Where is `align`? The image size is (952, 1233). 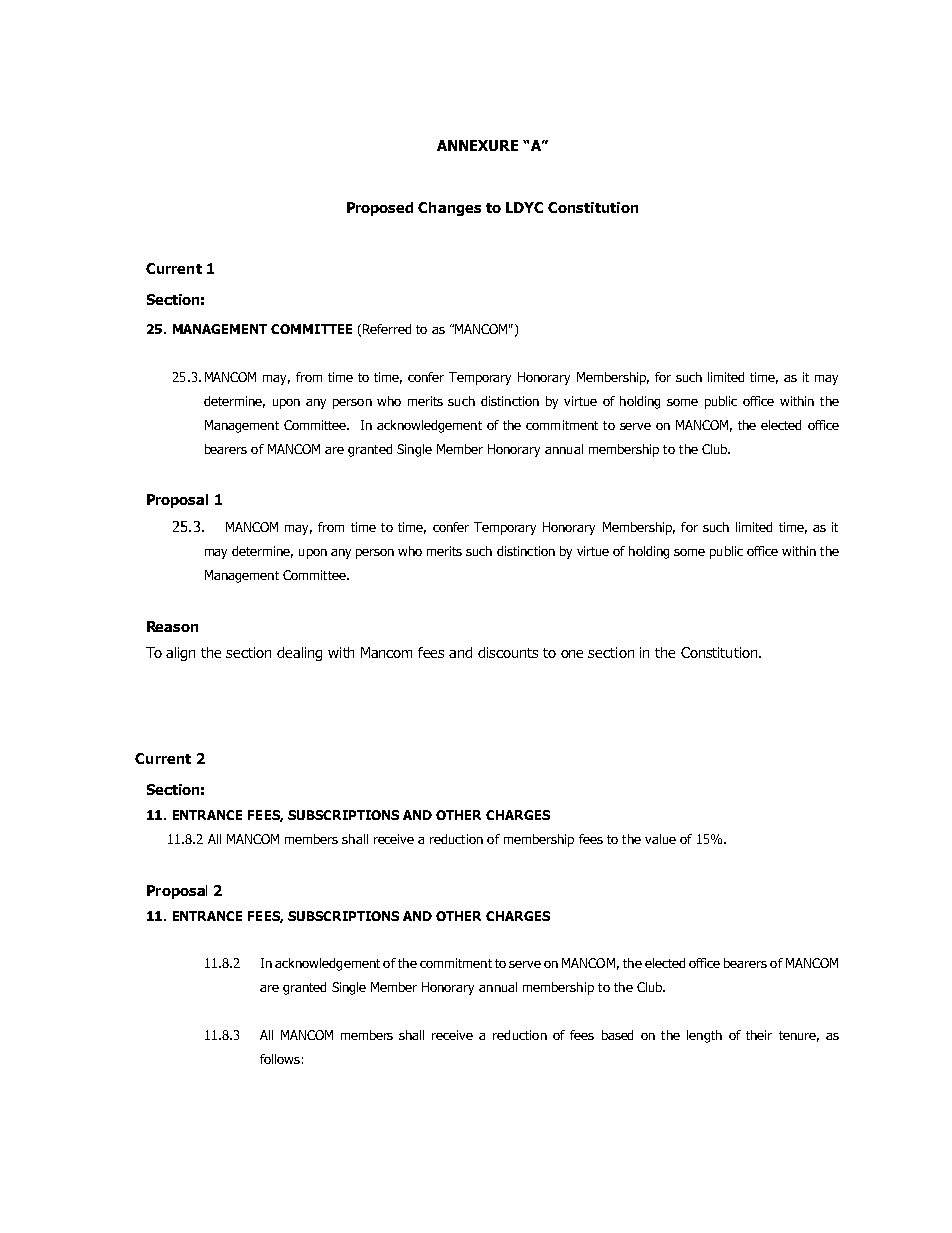
align is located at coordinates (180, 654).
